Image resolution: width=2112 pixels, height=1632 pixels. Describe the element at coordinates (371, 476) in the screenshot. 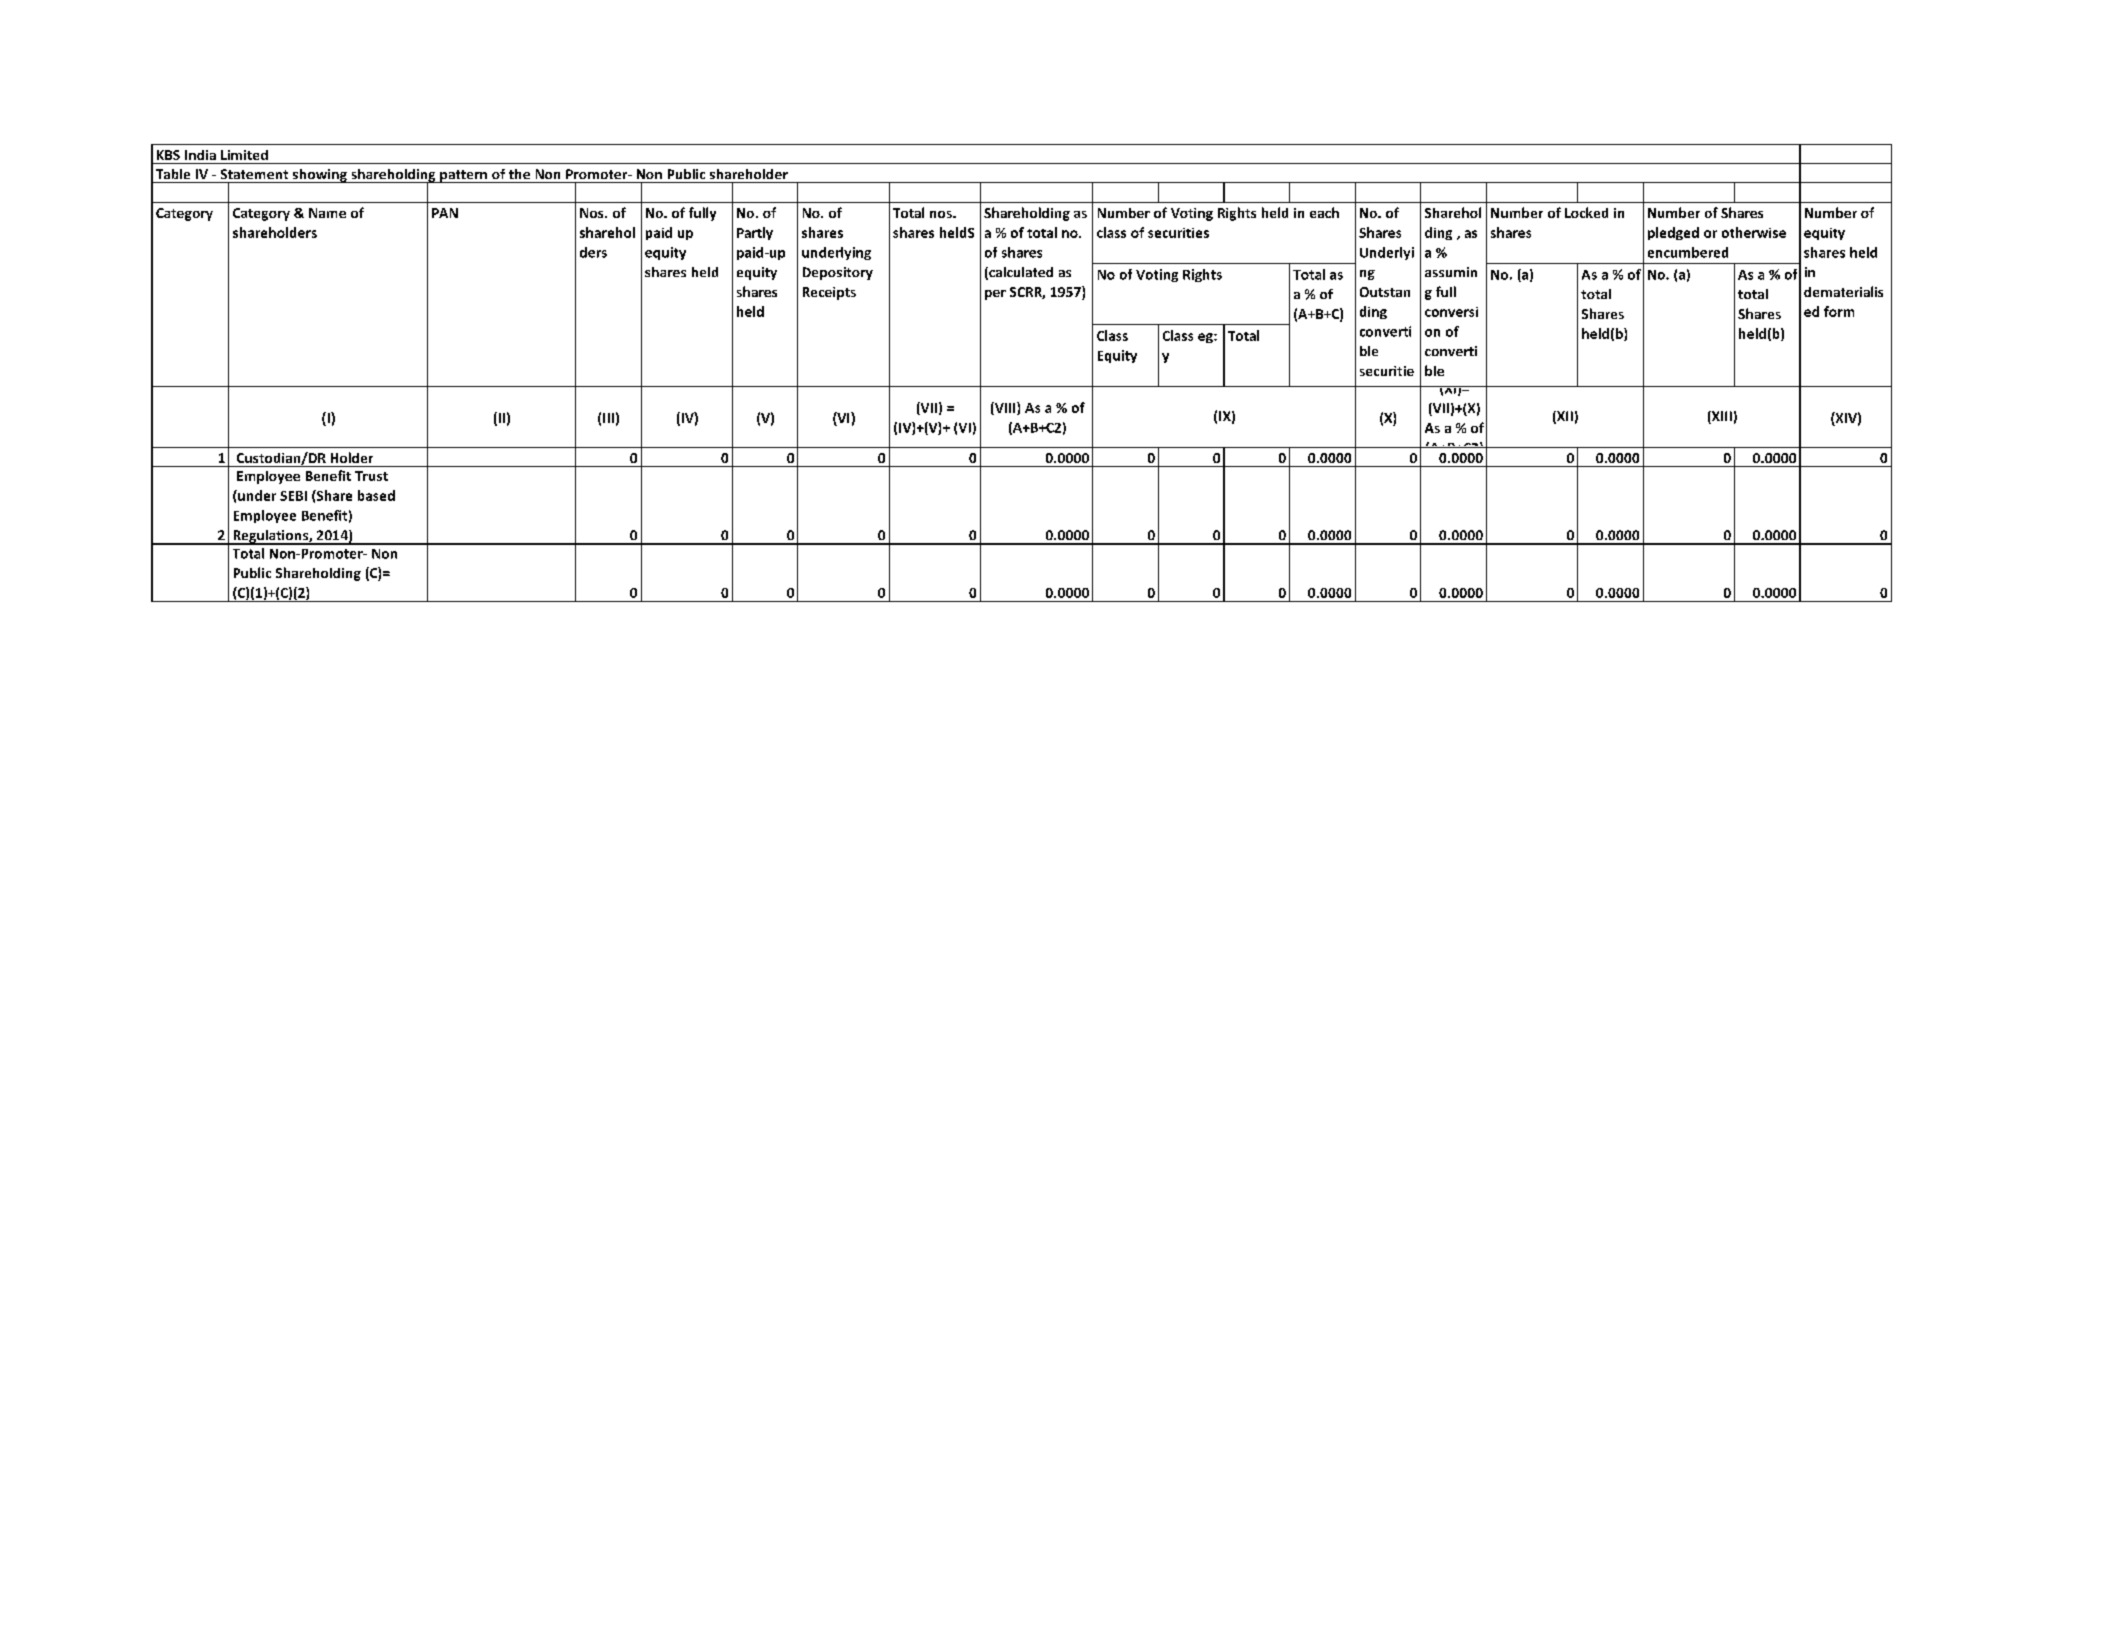

I see `Trust` at that location.
